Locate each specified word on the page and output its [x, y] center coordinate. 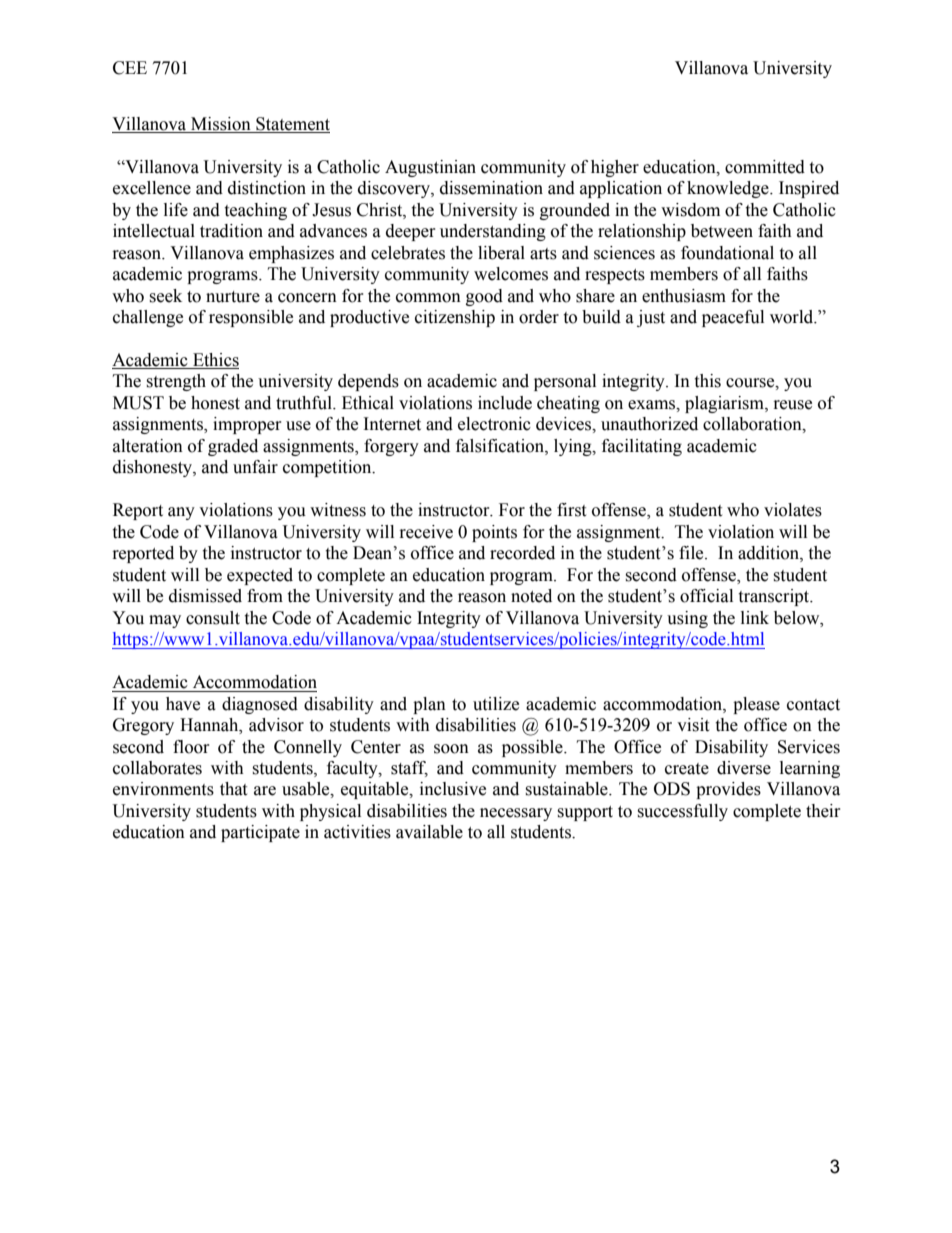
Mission [221, 124]
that [233, 789]
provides [728, 790]
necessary [516, 814]
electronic [494, 424]
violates [793, 510]
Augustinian [430, 168]
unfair [255, 467]
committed [765, 167]
